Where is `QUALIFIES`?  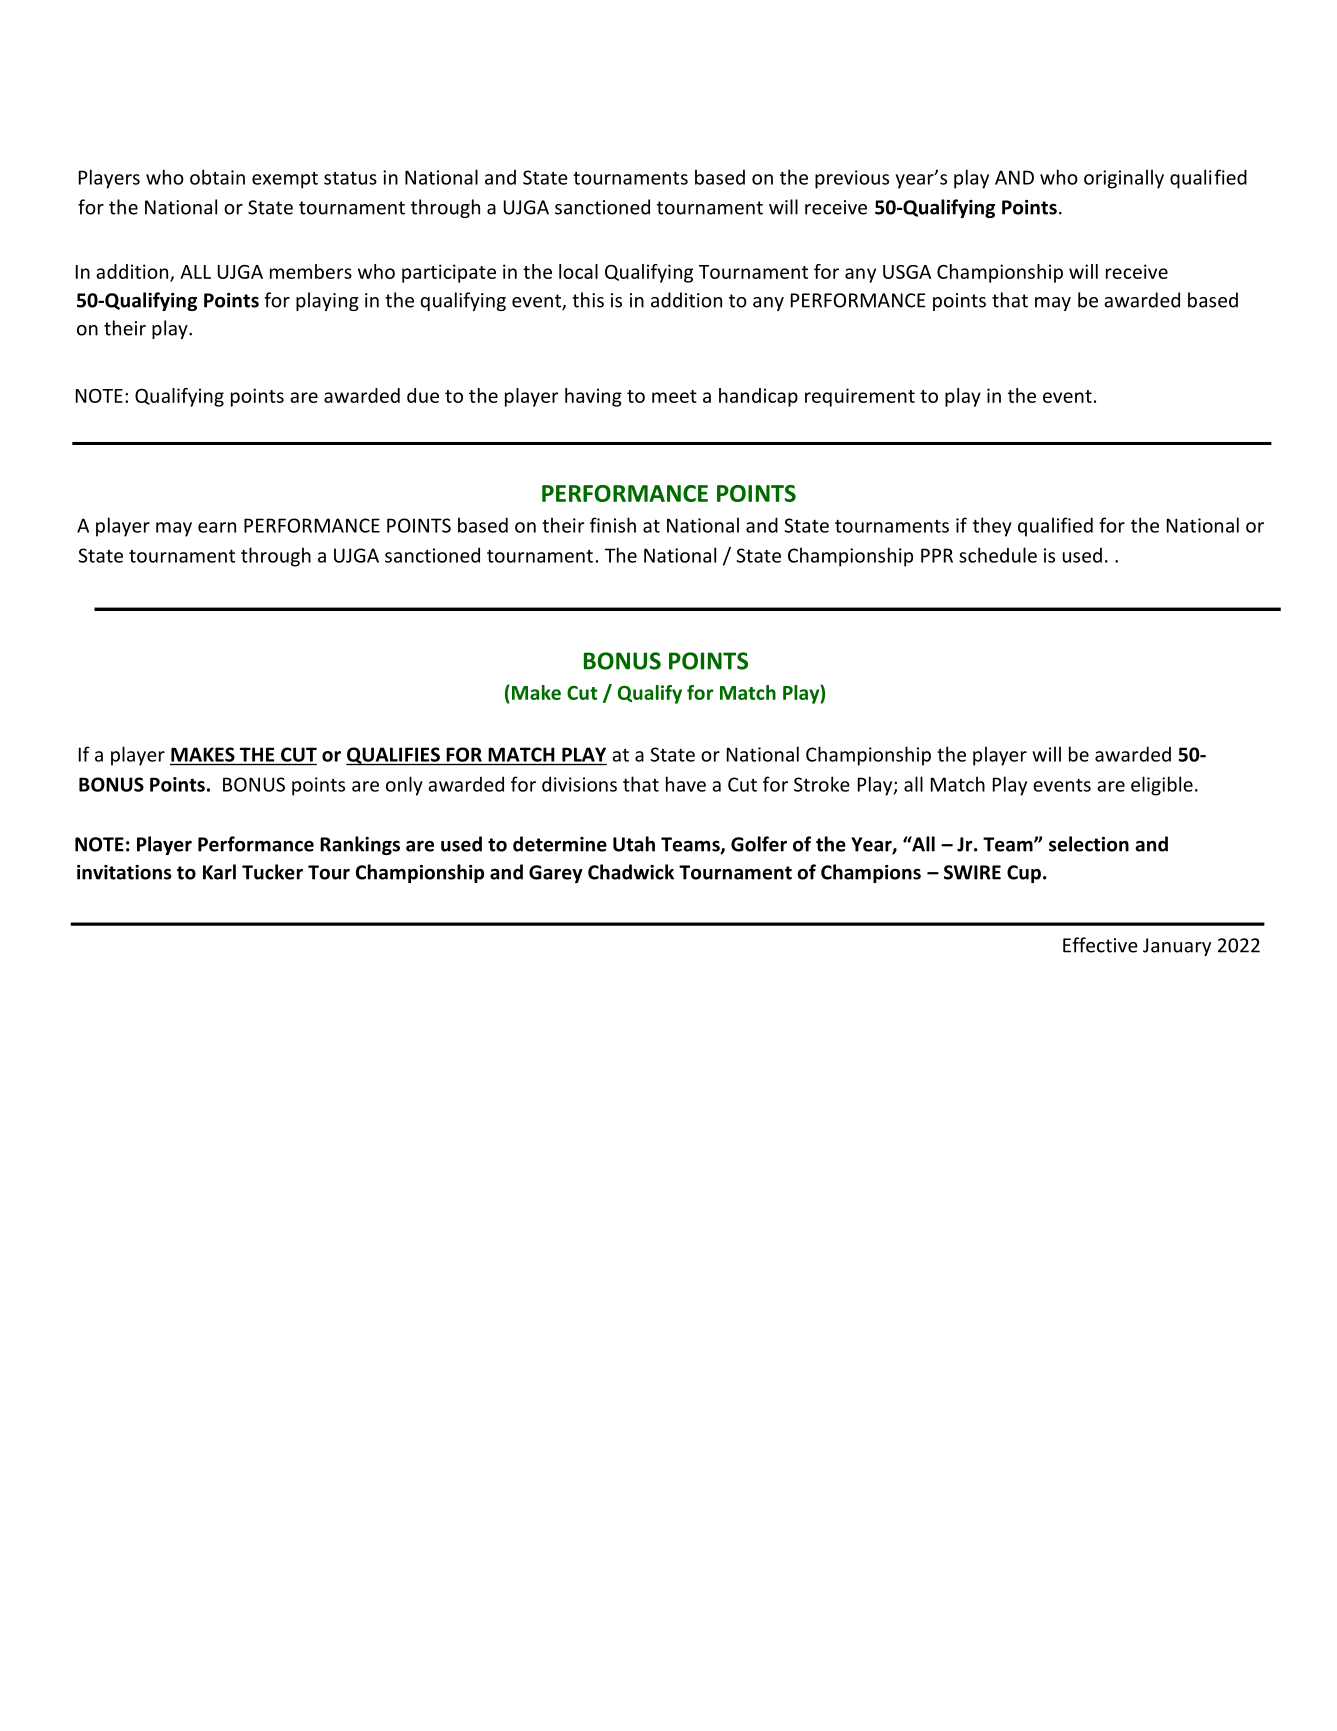 QUALIFIES is located at coordinates (394, 756).
